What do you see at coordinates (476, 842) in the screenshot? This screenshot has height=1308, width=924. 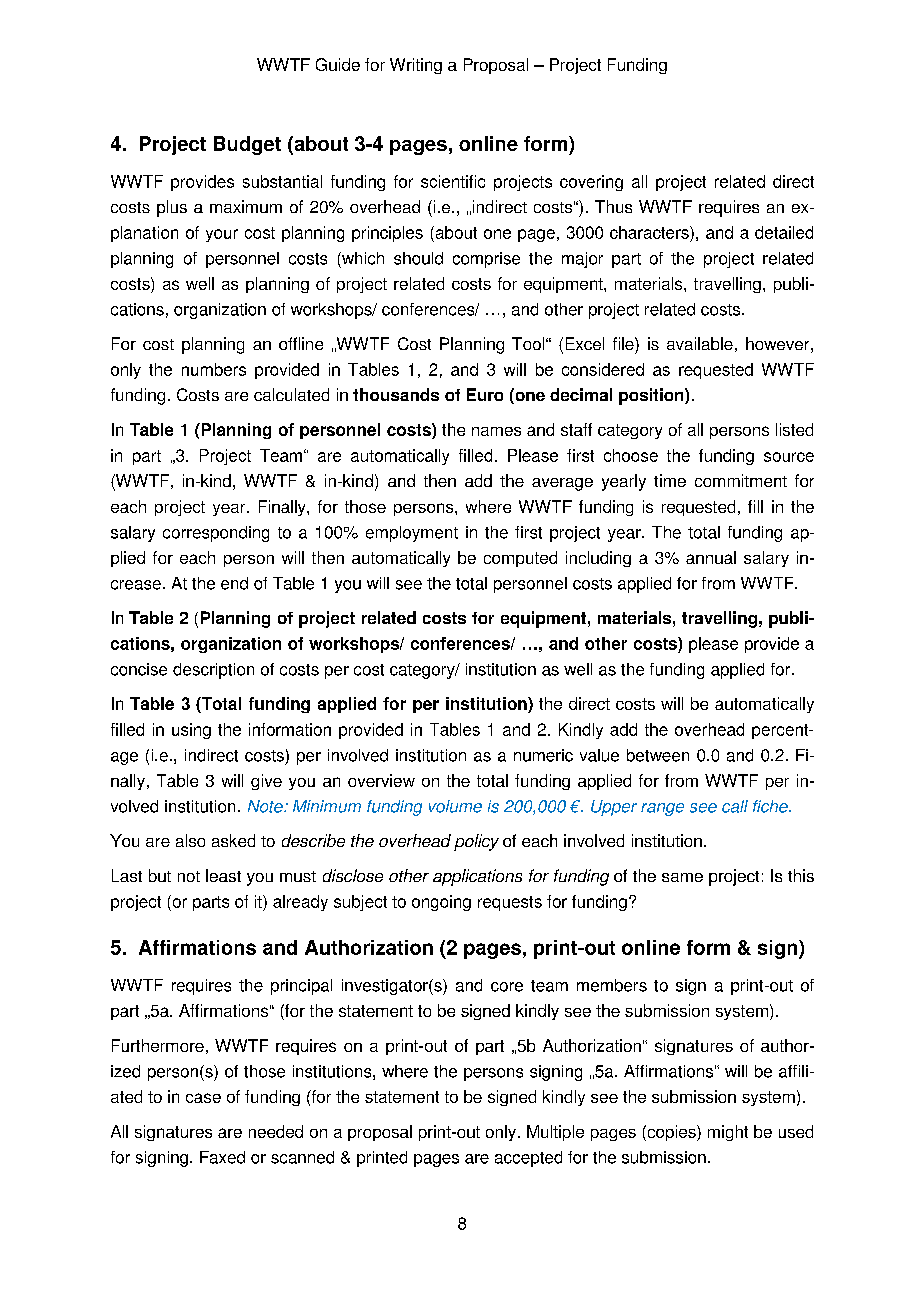 I see `policy` at bounding box center [476, 842].
